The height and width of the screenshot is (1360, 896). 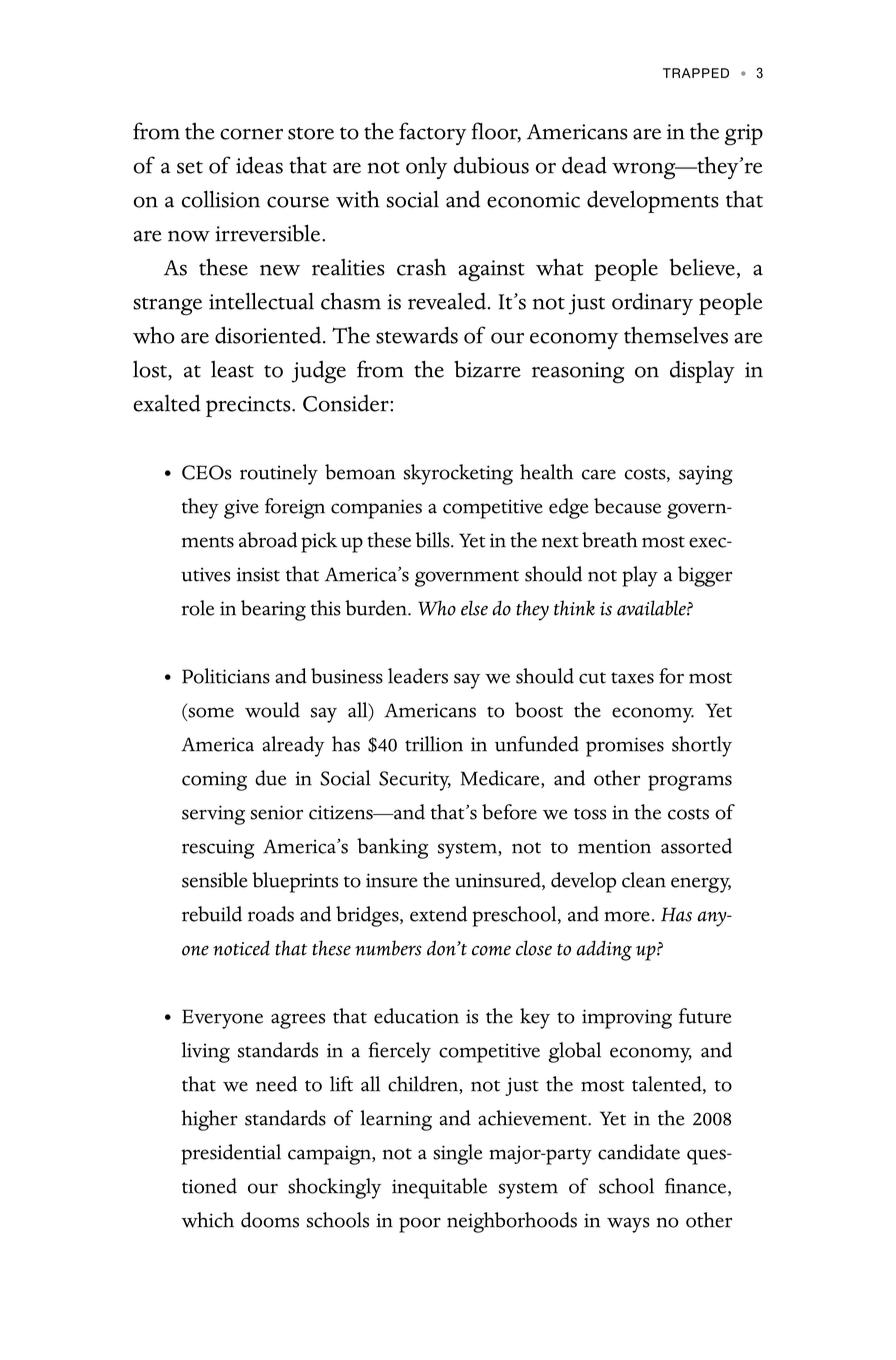 What do you see at coordinates (433, 133) in the screenshot?
I see `factory` at bounding box center [433, 133].
